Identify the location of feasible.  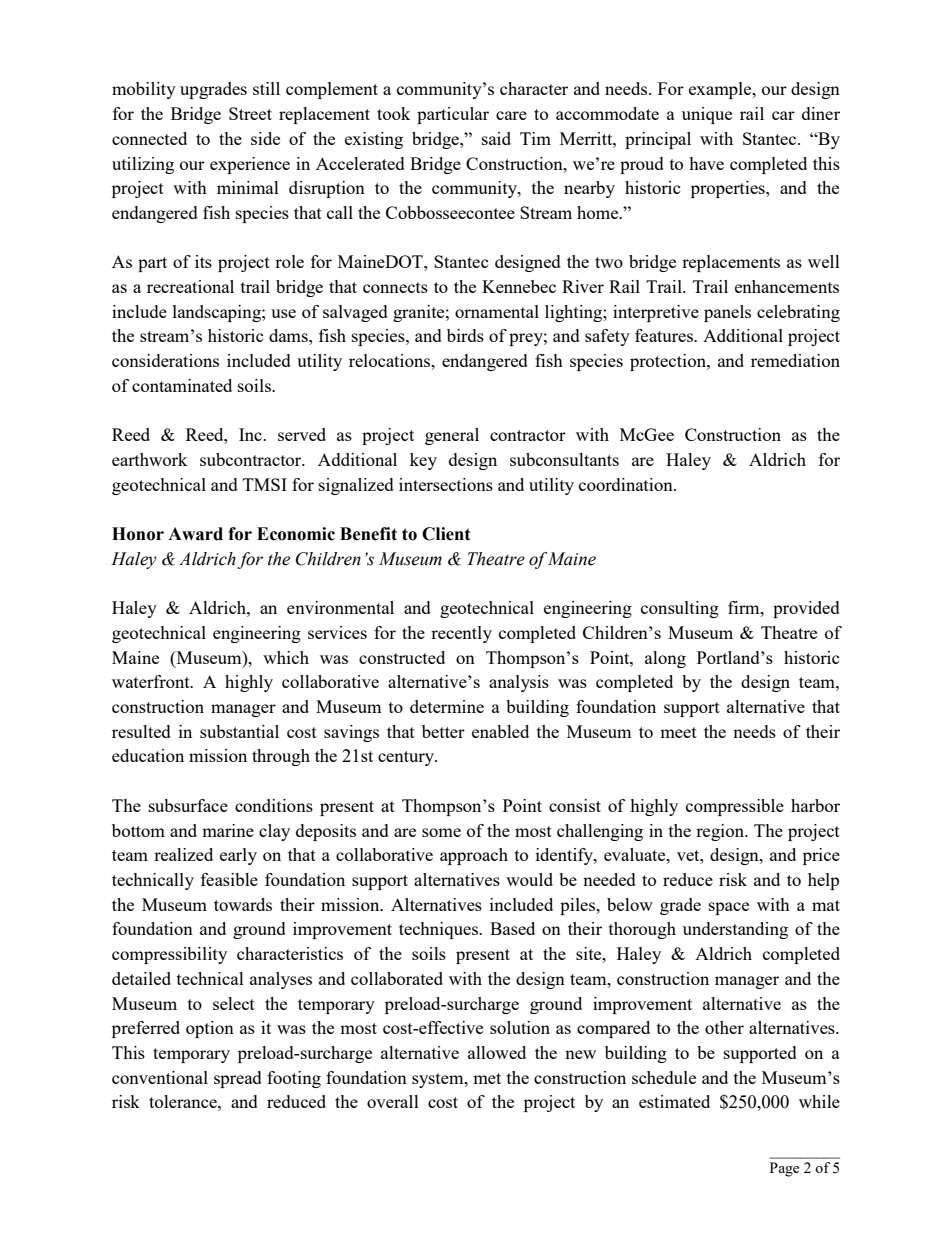
(229, 879).
